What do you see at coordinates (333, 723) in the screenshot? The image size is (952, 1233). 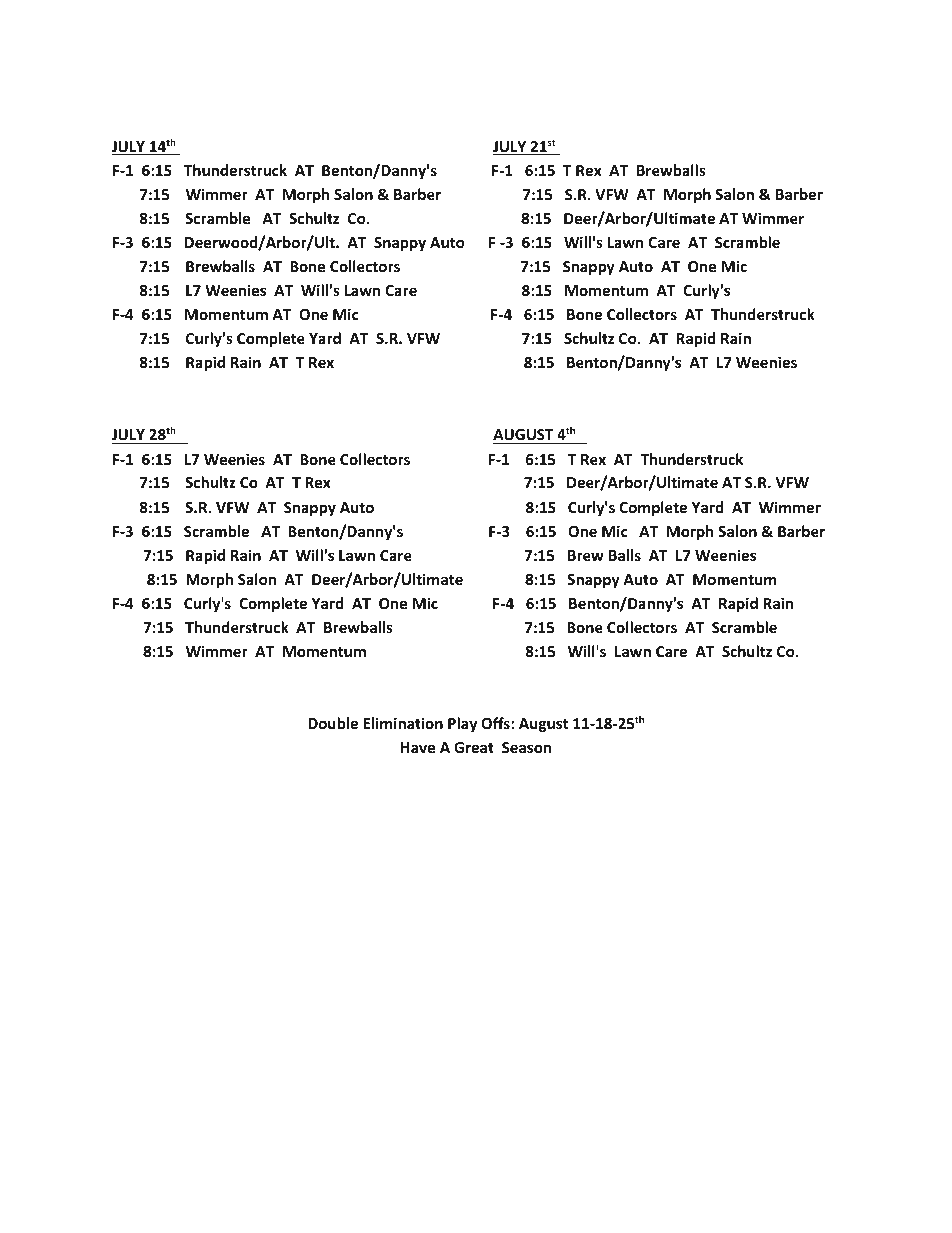 I see `Double` at bounding box center [333, 723].
